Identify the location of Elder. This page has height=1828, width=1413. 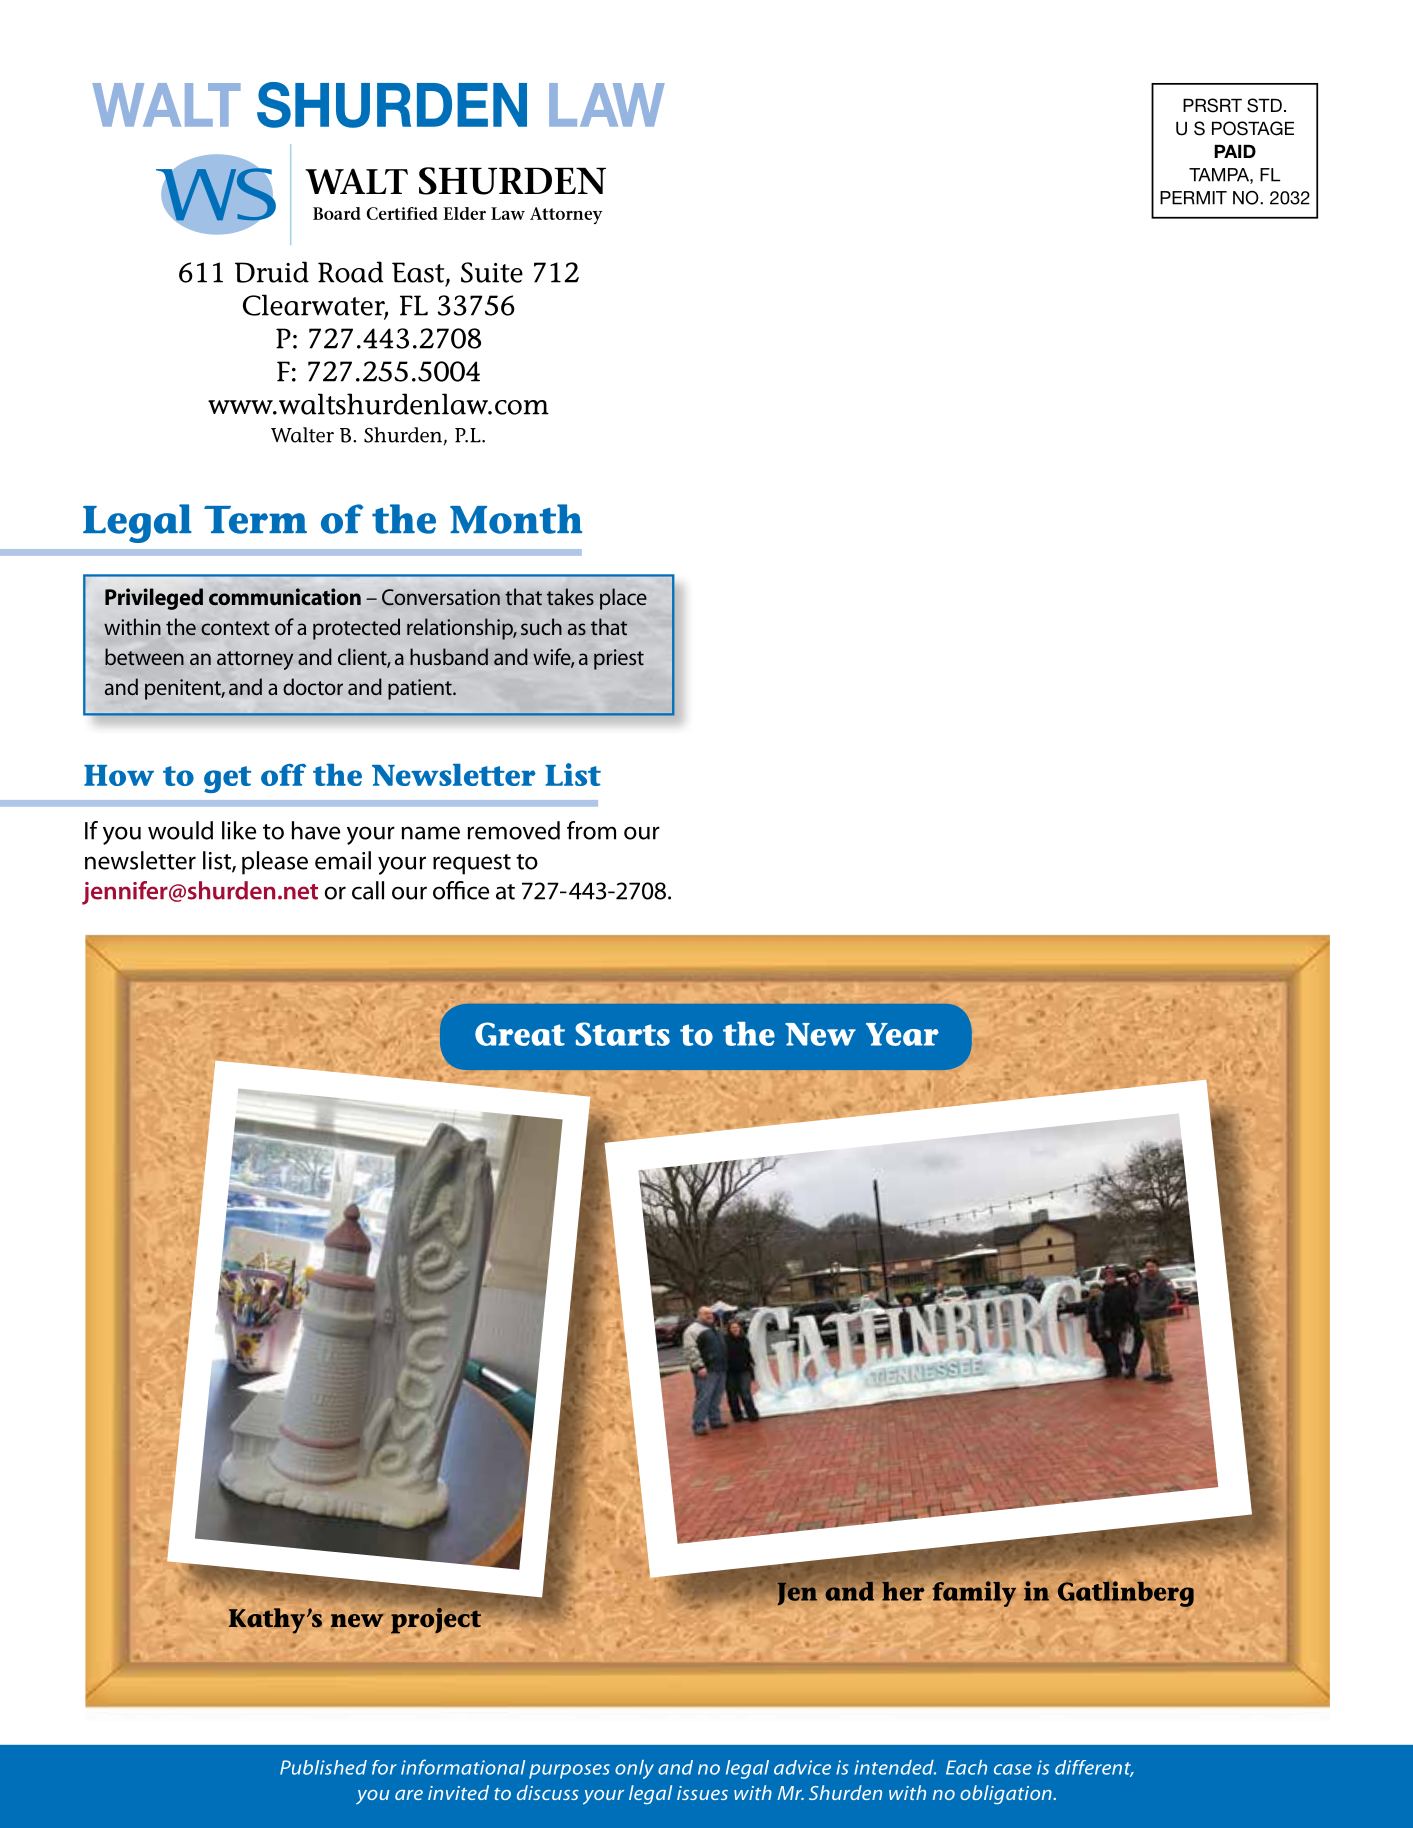
(464, 213).
